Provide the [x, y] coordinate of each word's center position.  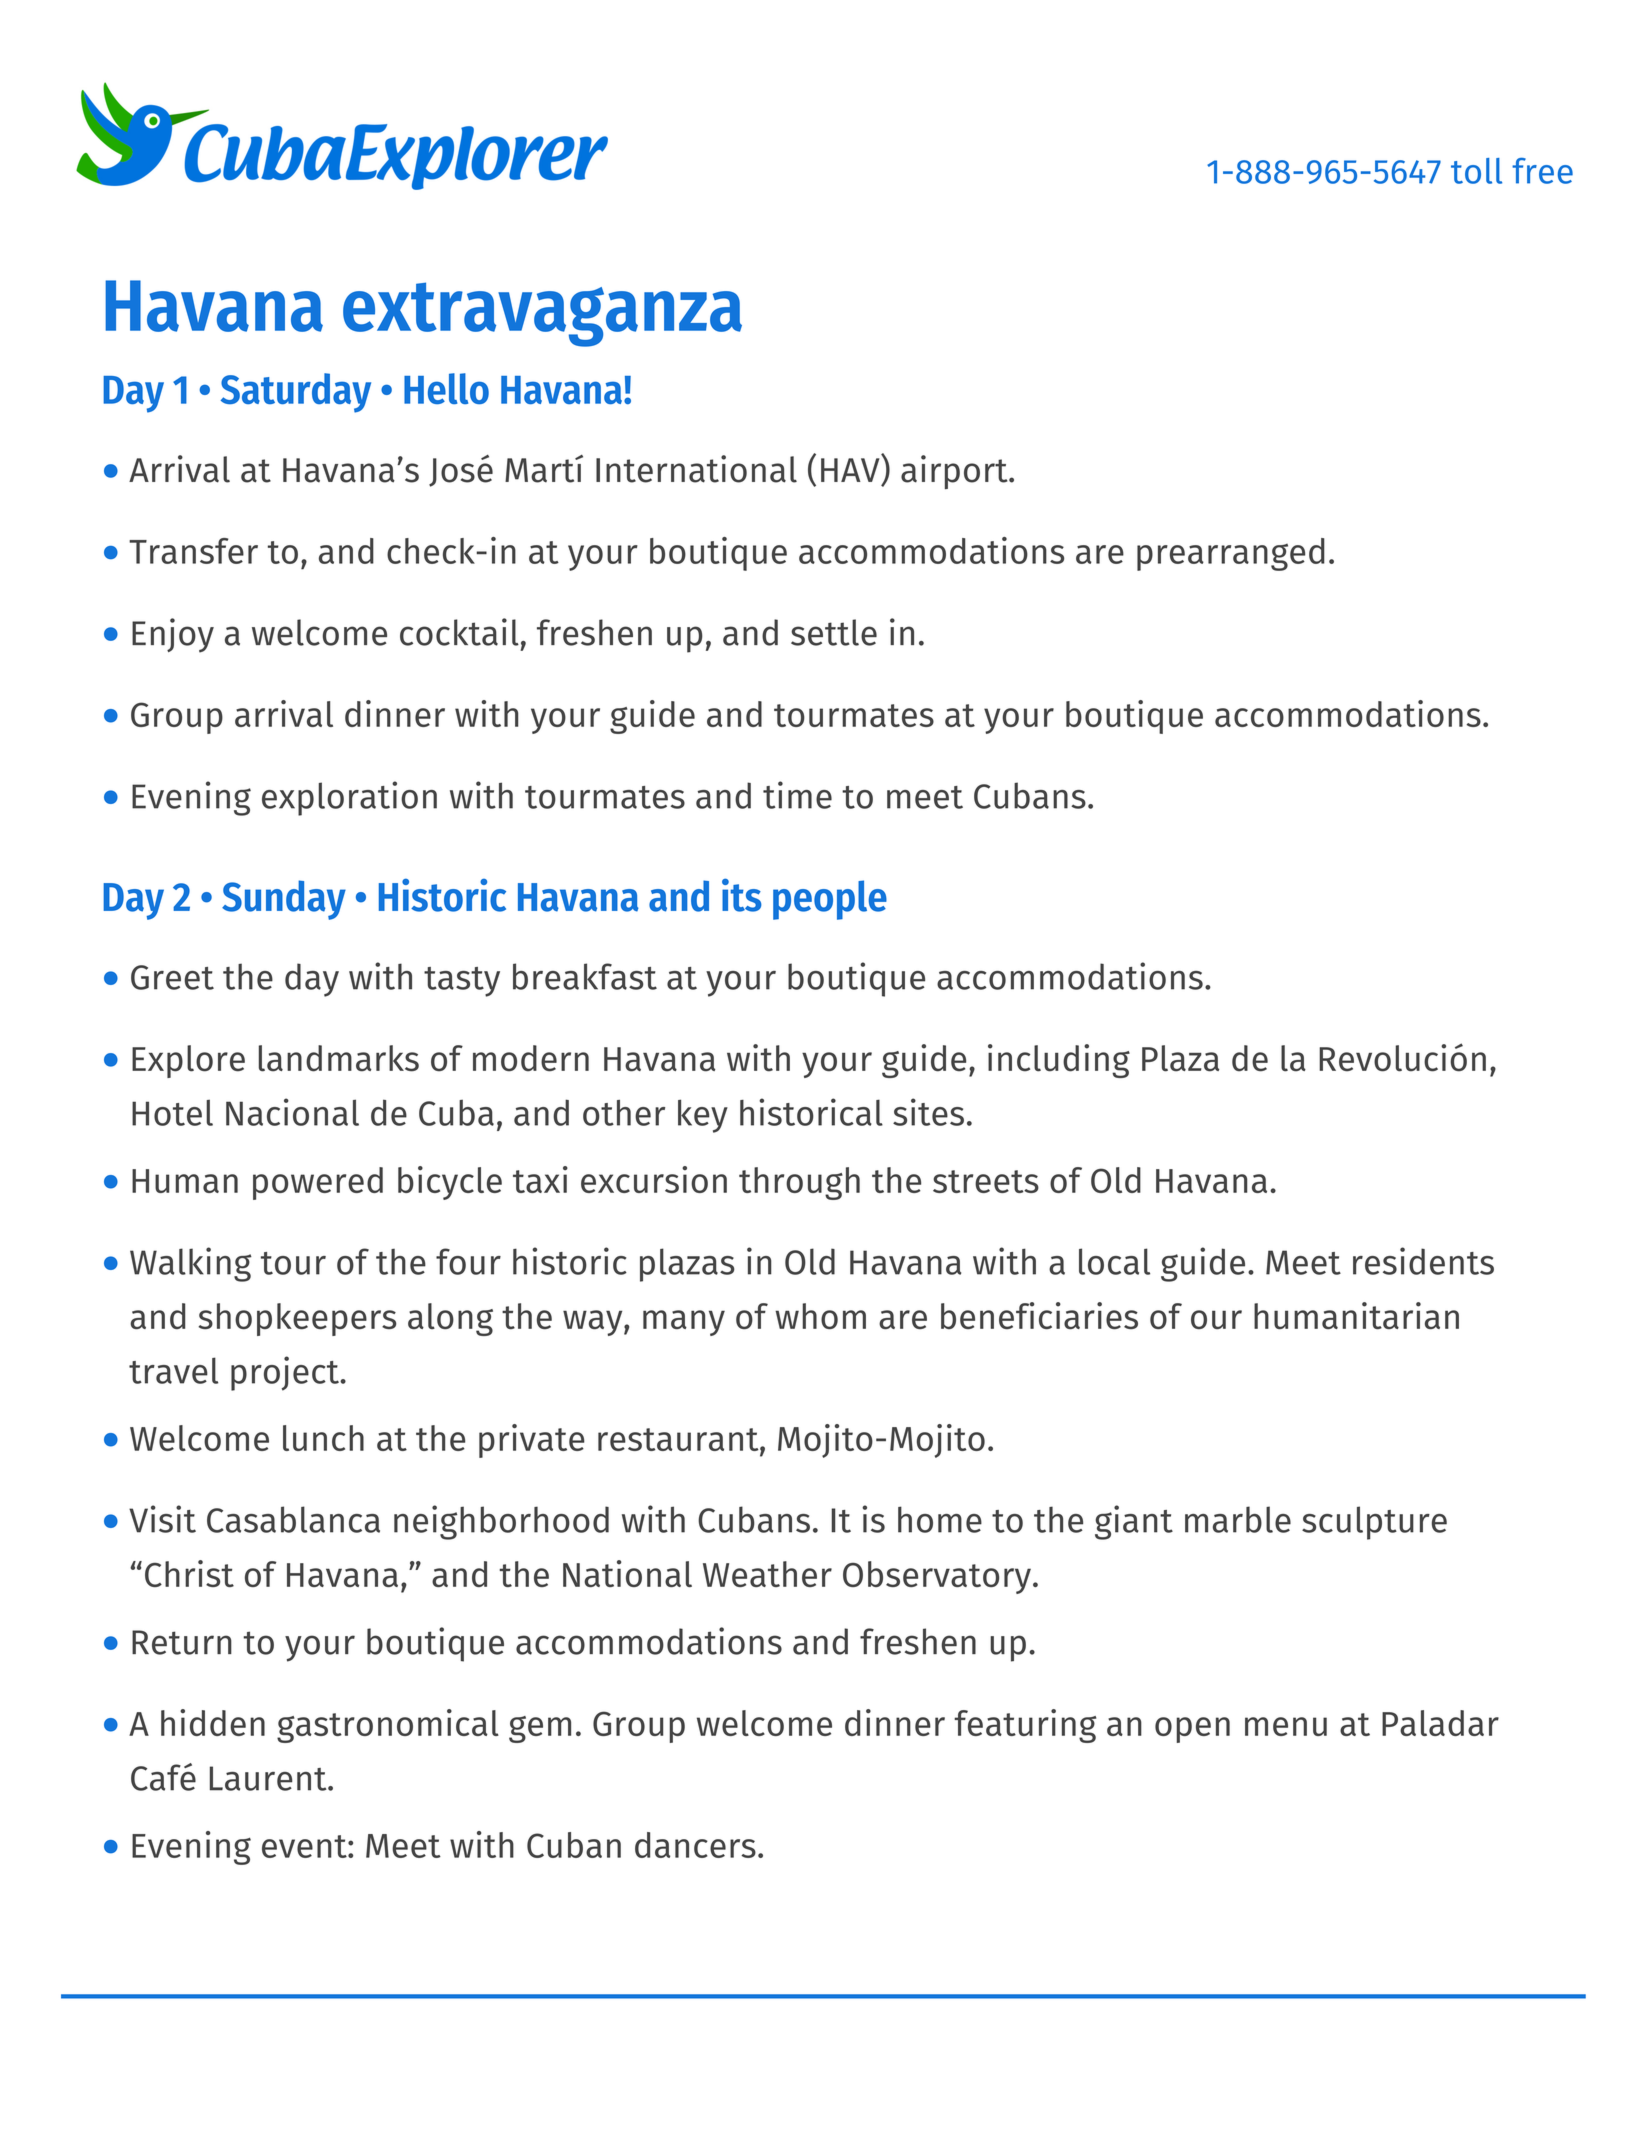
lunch [323, 1438]
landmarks [339, 1058]
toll [1476, 171]
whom [820, 1316]
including [1059, 1061]
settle [834, 632]
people [830, 900]
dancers [695, 1845]
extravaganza [542, 314]
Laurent [269, 1778]
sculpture [1374, 1523]
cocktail [459, 632]
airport [955, 472]
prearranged [1231, 554]
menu [1286, 1726]
